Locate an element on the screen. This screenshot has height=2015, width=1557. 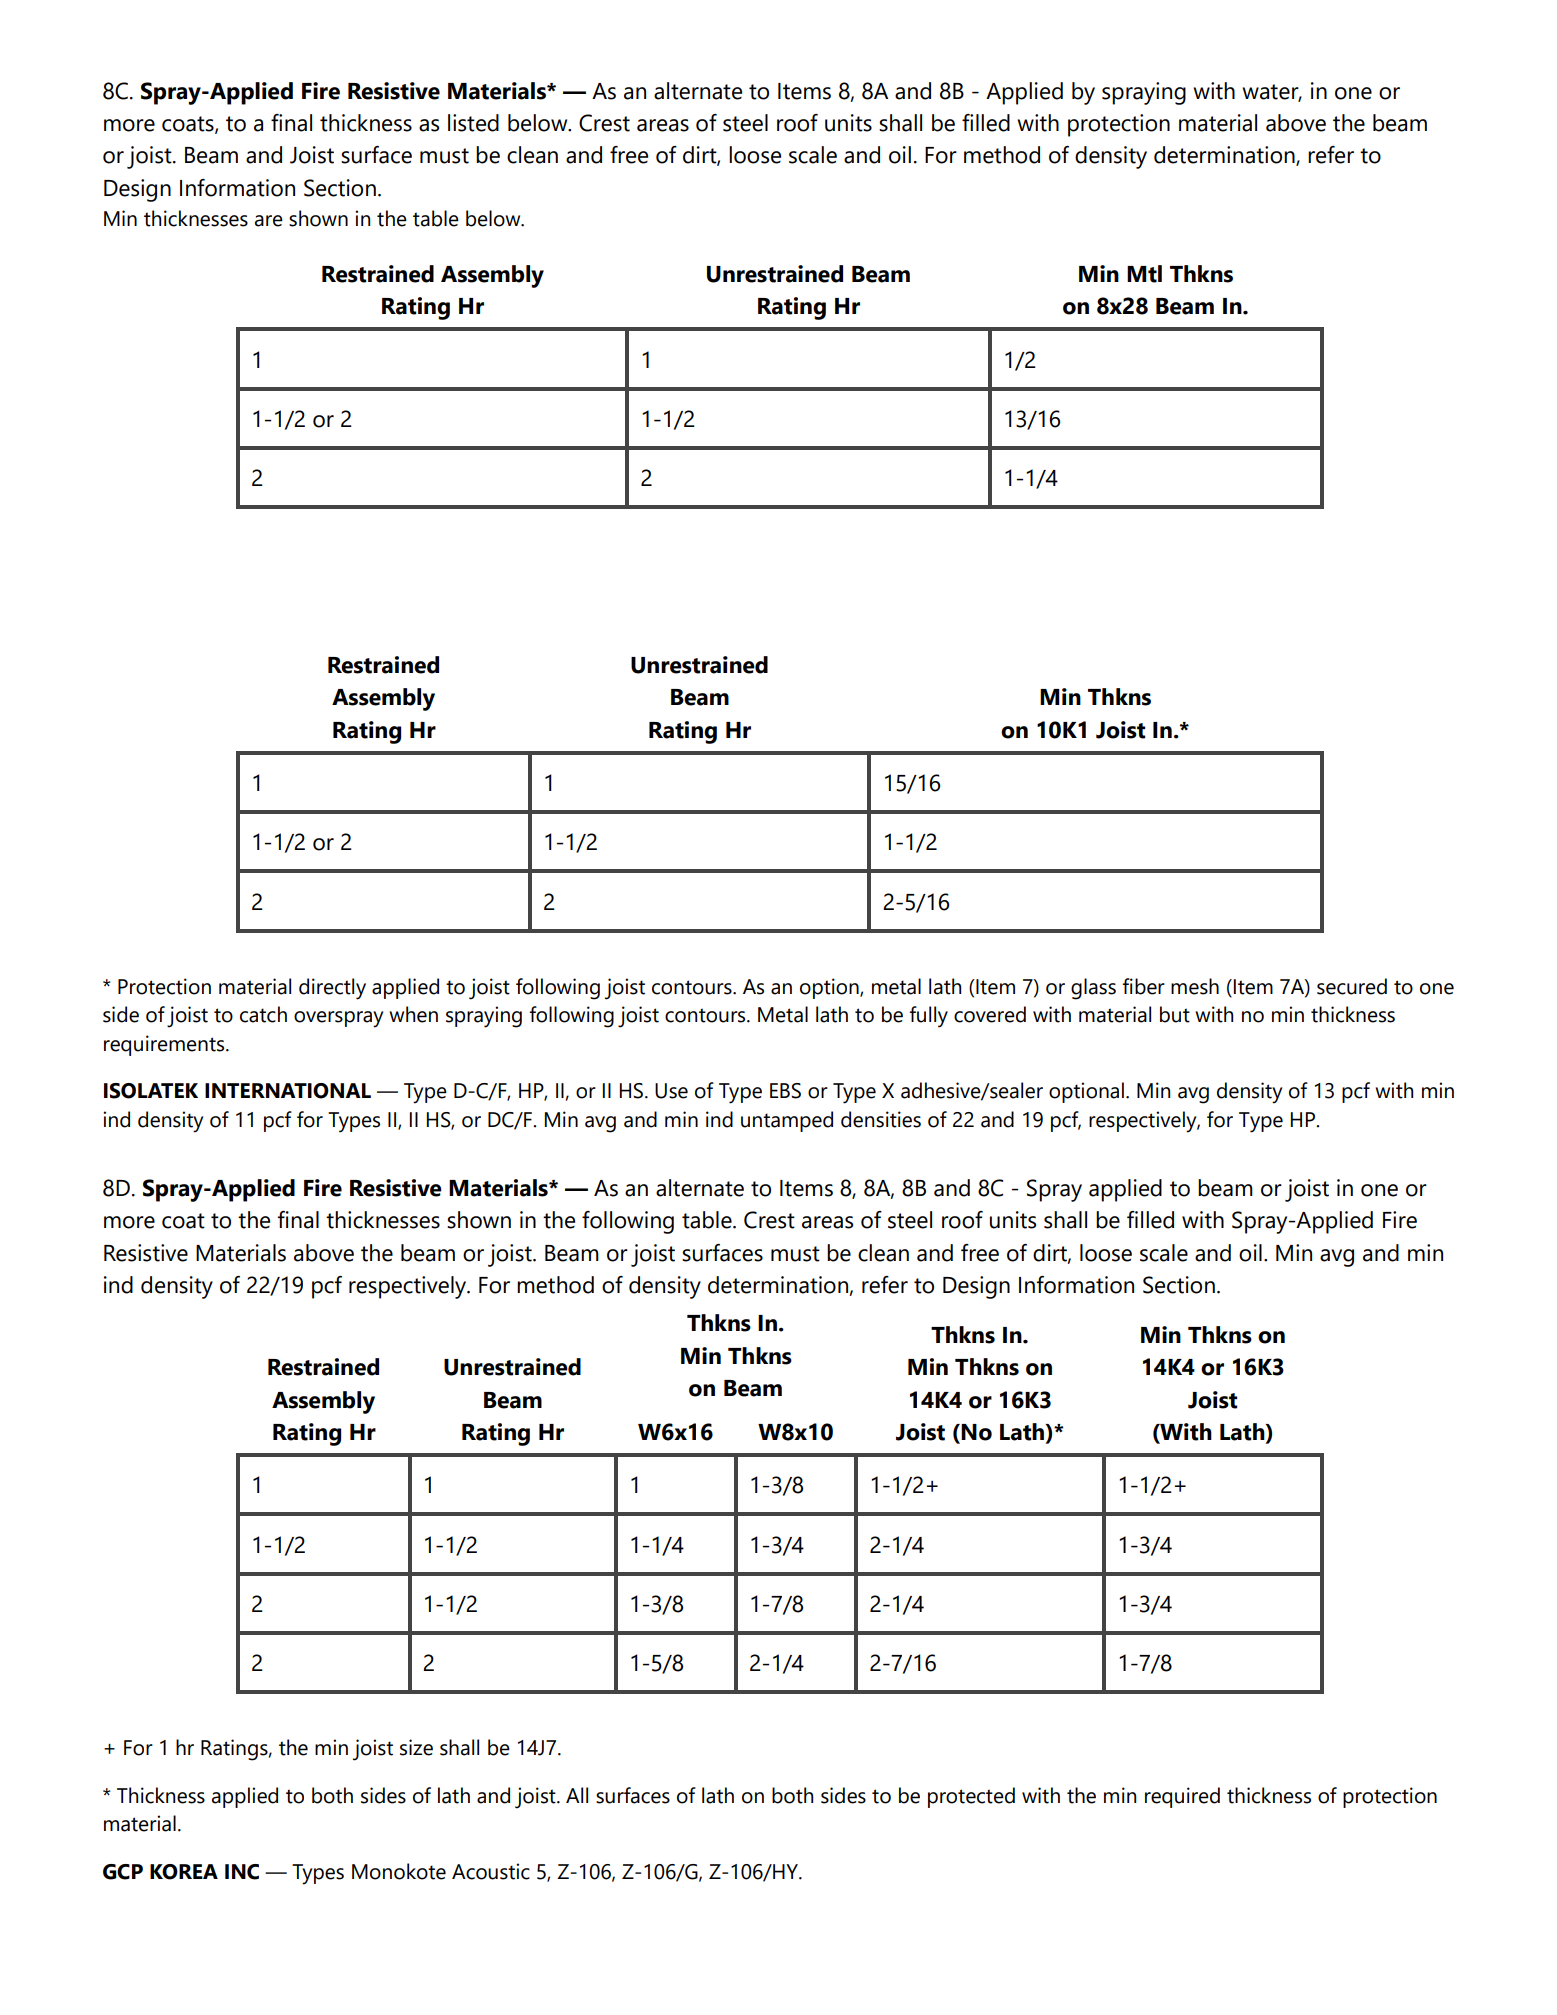
directly is located at coordinates (332, 989).
